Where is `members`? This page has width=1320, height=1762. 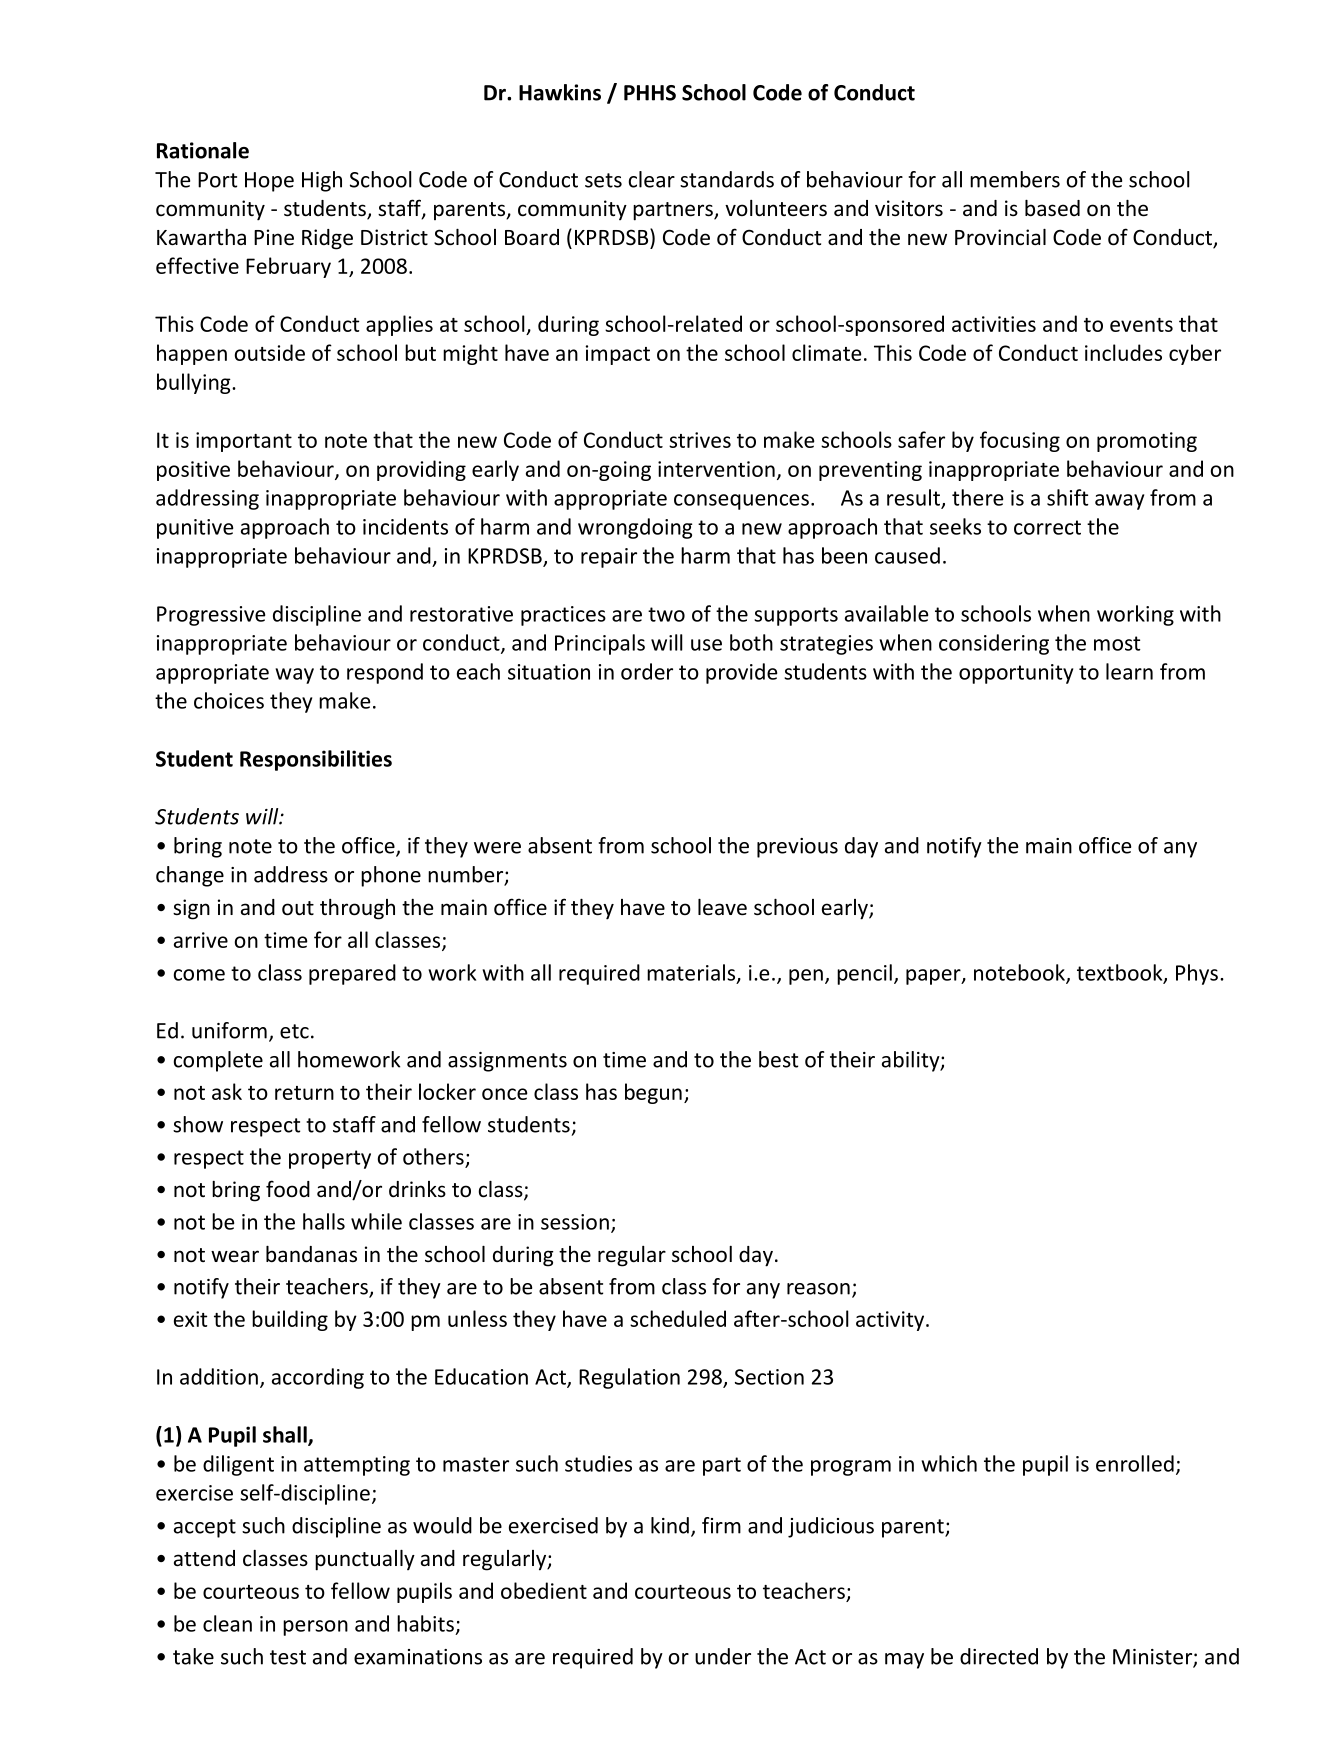 members is located at coordinates (1015, 179).
